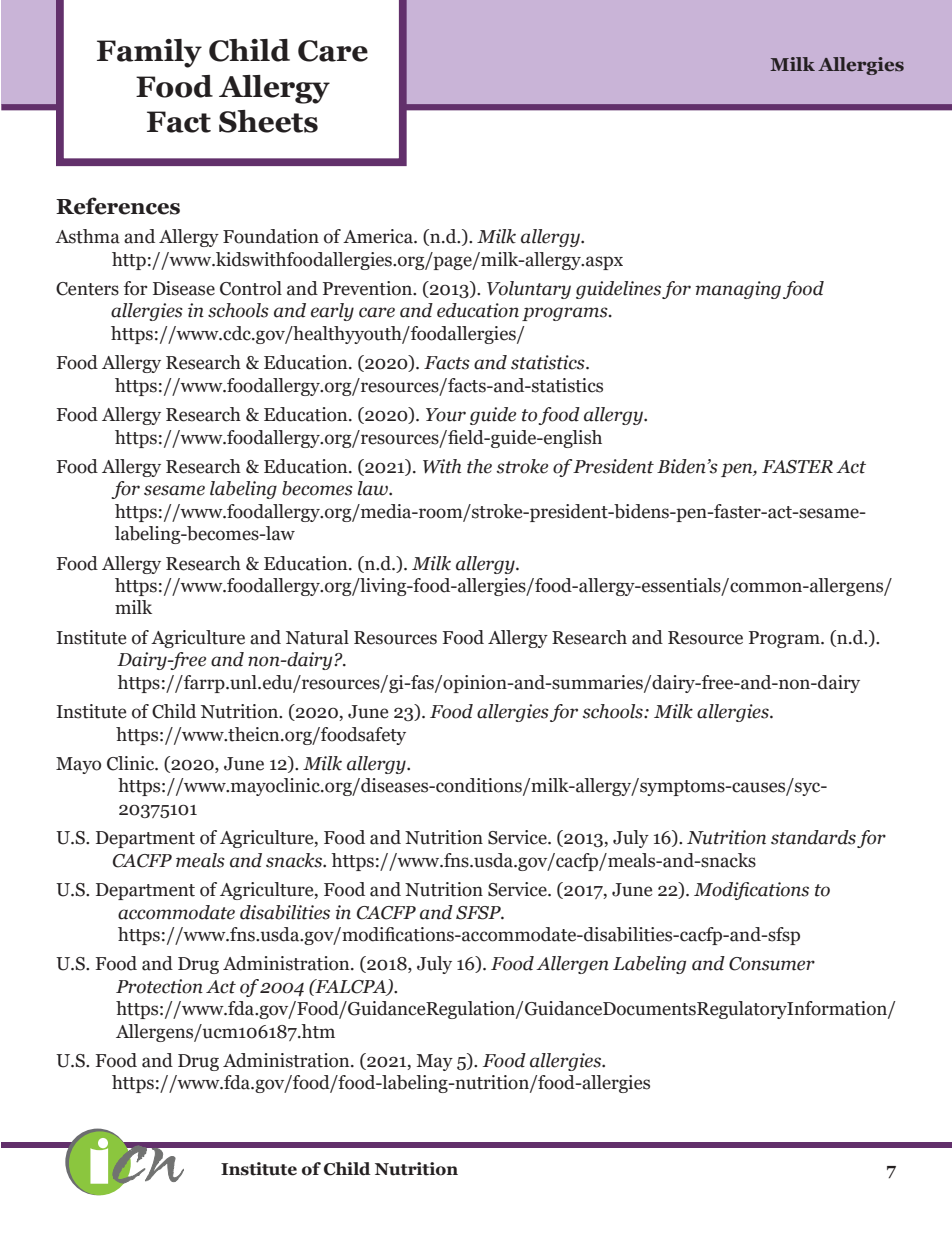  What do you see at coordinates (446, 415) in the screenshot?
I see `Your` at bounding box center [446, 415].
